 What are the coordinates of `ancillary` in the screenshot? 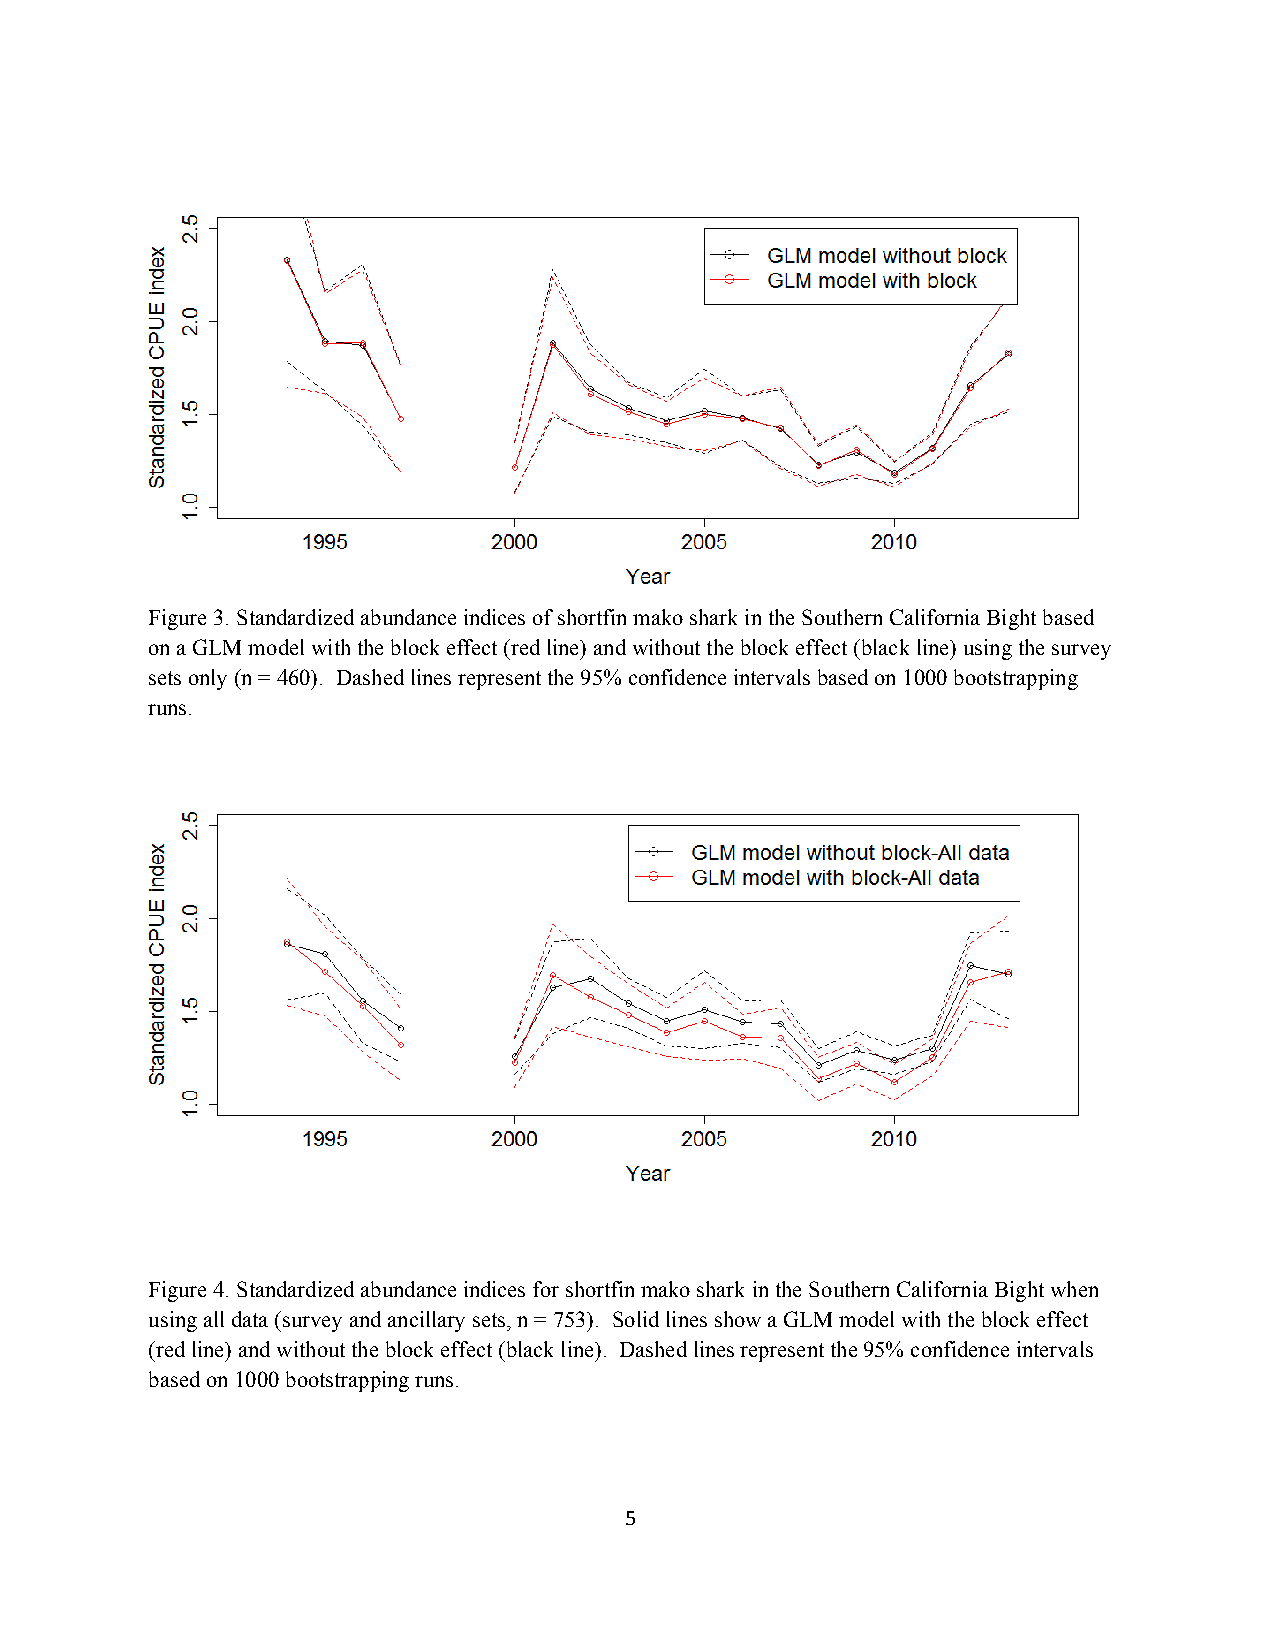 It's located at (426, 1321).
